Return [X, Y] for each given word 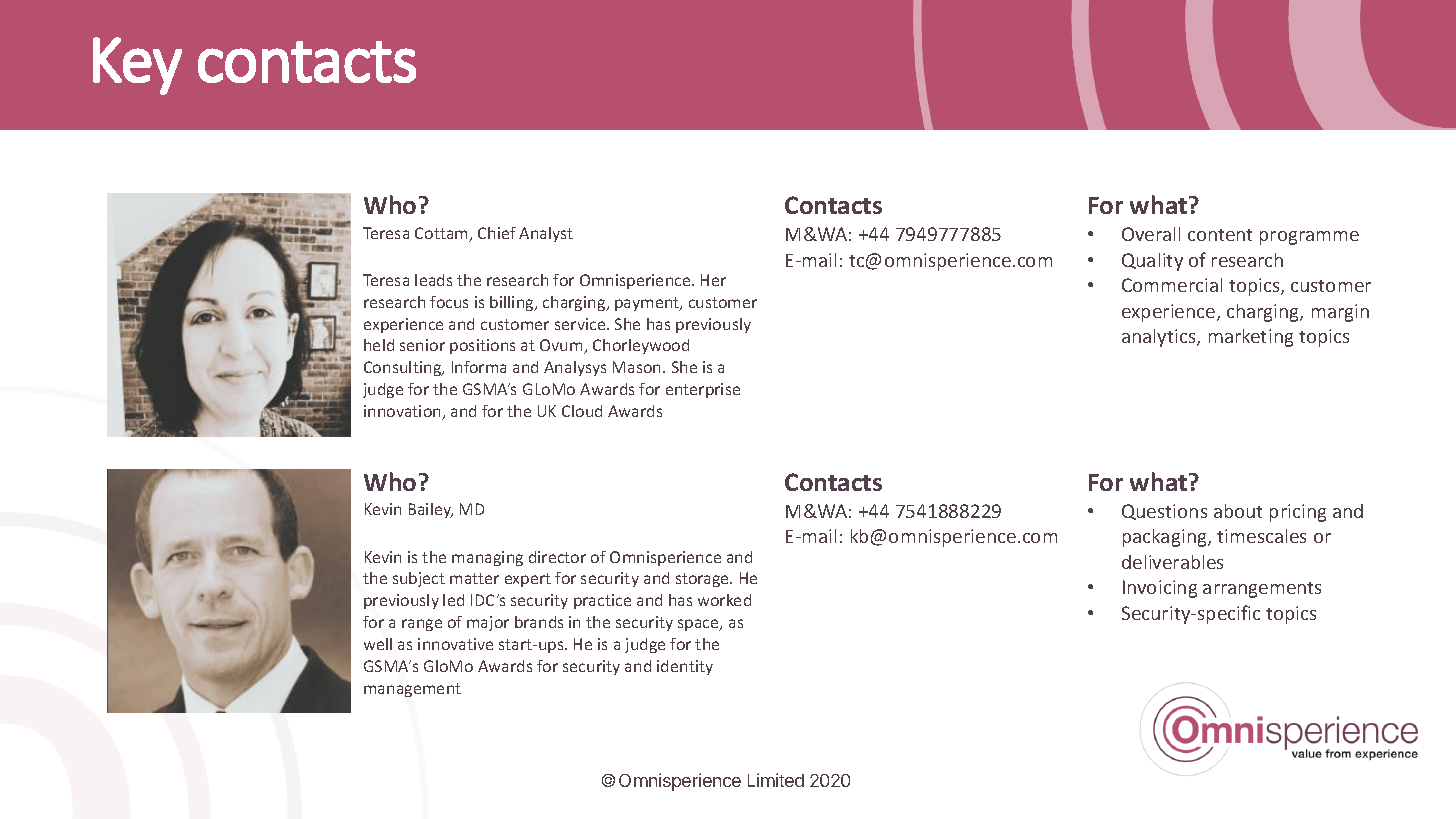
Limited [776, 780]
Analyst [546, 234]
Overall [1151, 234]
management [412, 690]
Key [137, 66]
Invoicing [1160, 589]
